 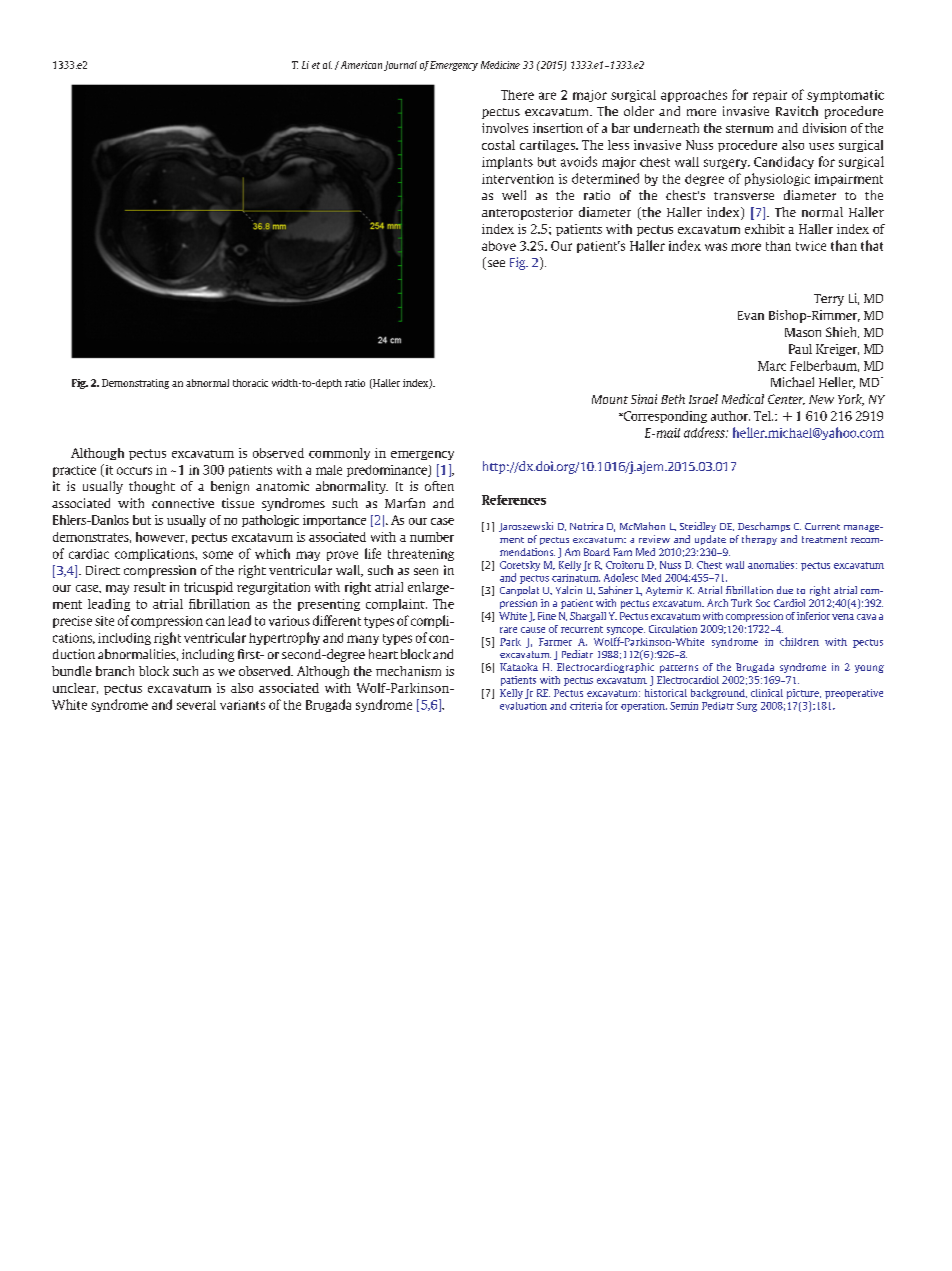 What do you see at coordinates (196, 705) in the image?
I see `several` at bounding box center [196, 705].
